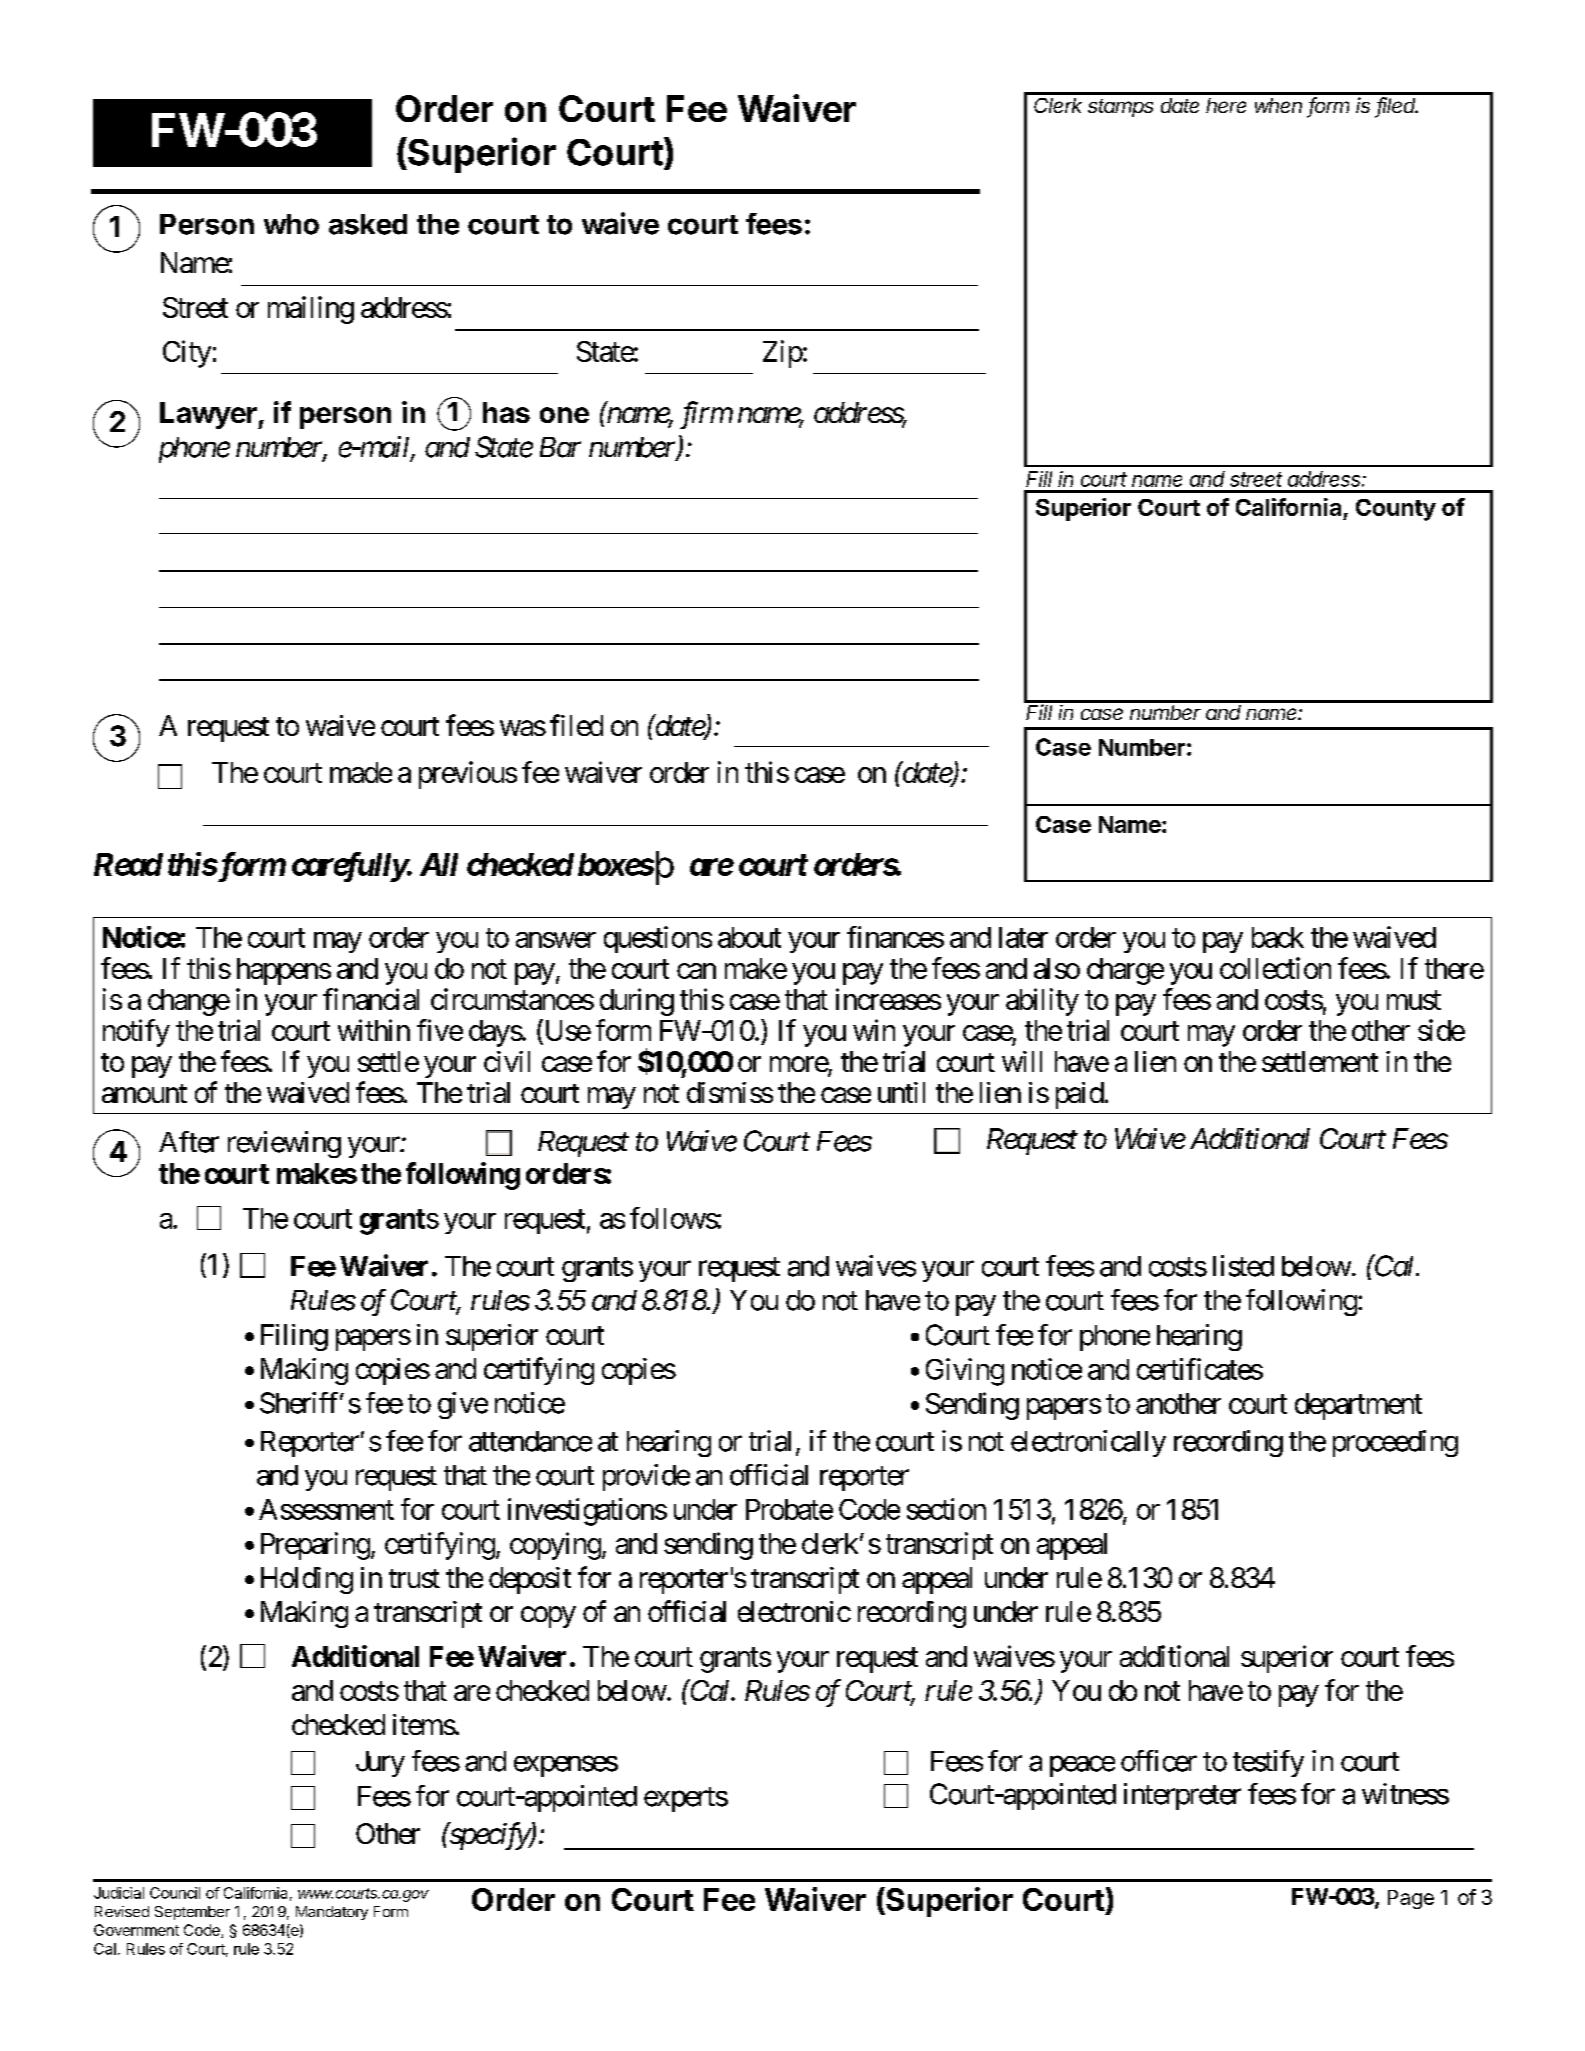 This page has height=2051, width=1585. Describe the element at coordinates (371, 999) in the page. I see `financial` at that location.
